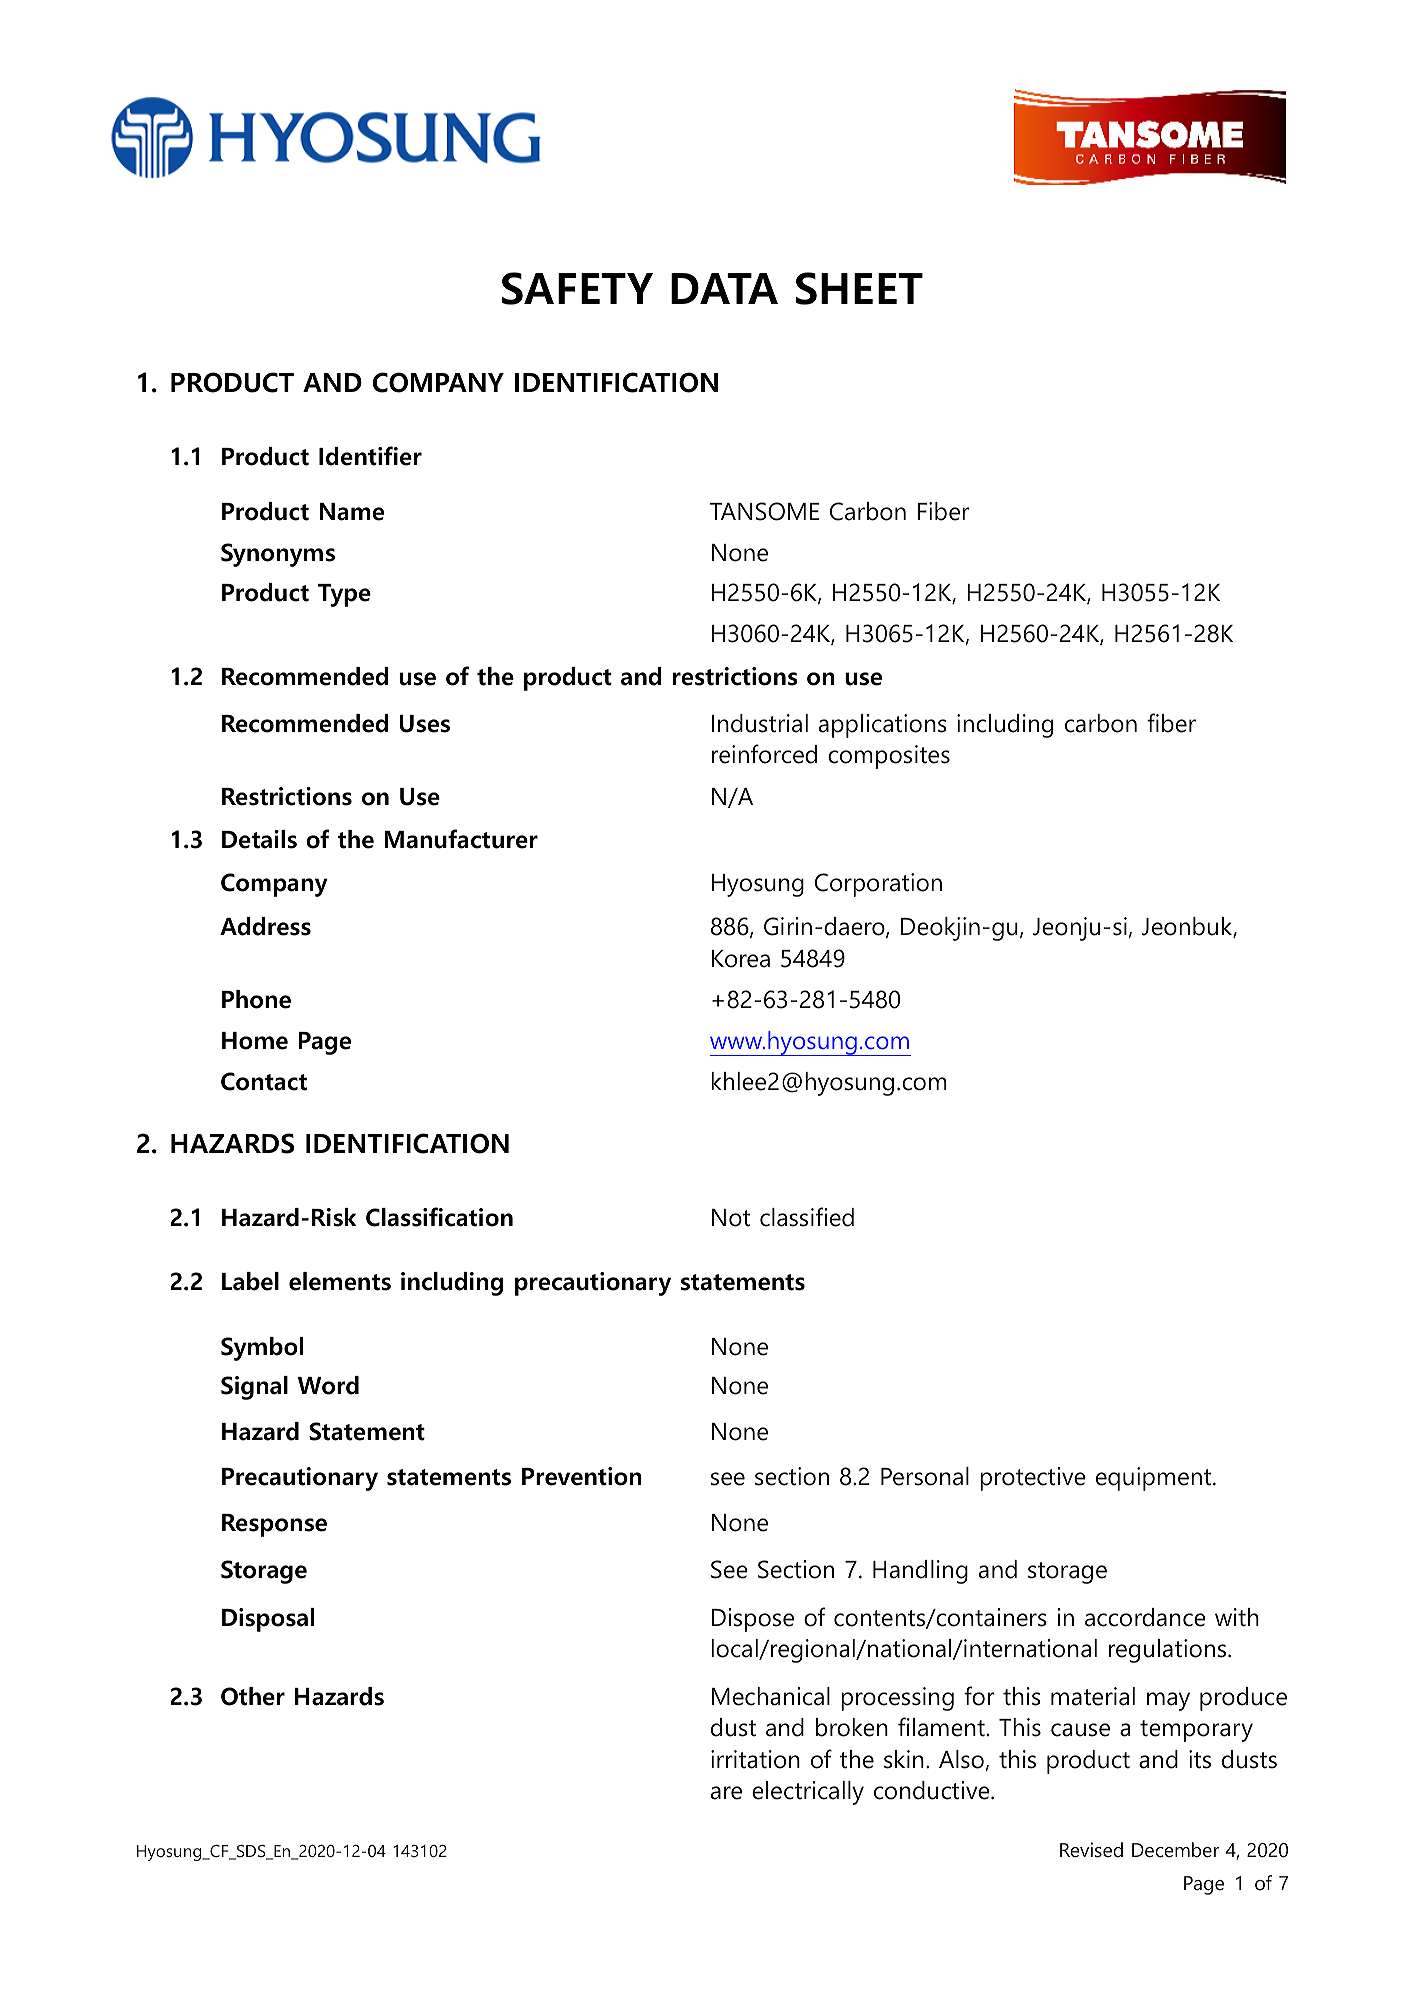 This document has height=2015, width=1424. Describe the element at coordinates (253, 1696) in the document. I see `Other` at that location.
